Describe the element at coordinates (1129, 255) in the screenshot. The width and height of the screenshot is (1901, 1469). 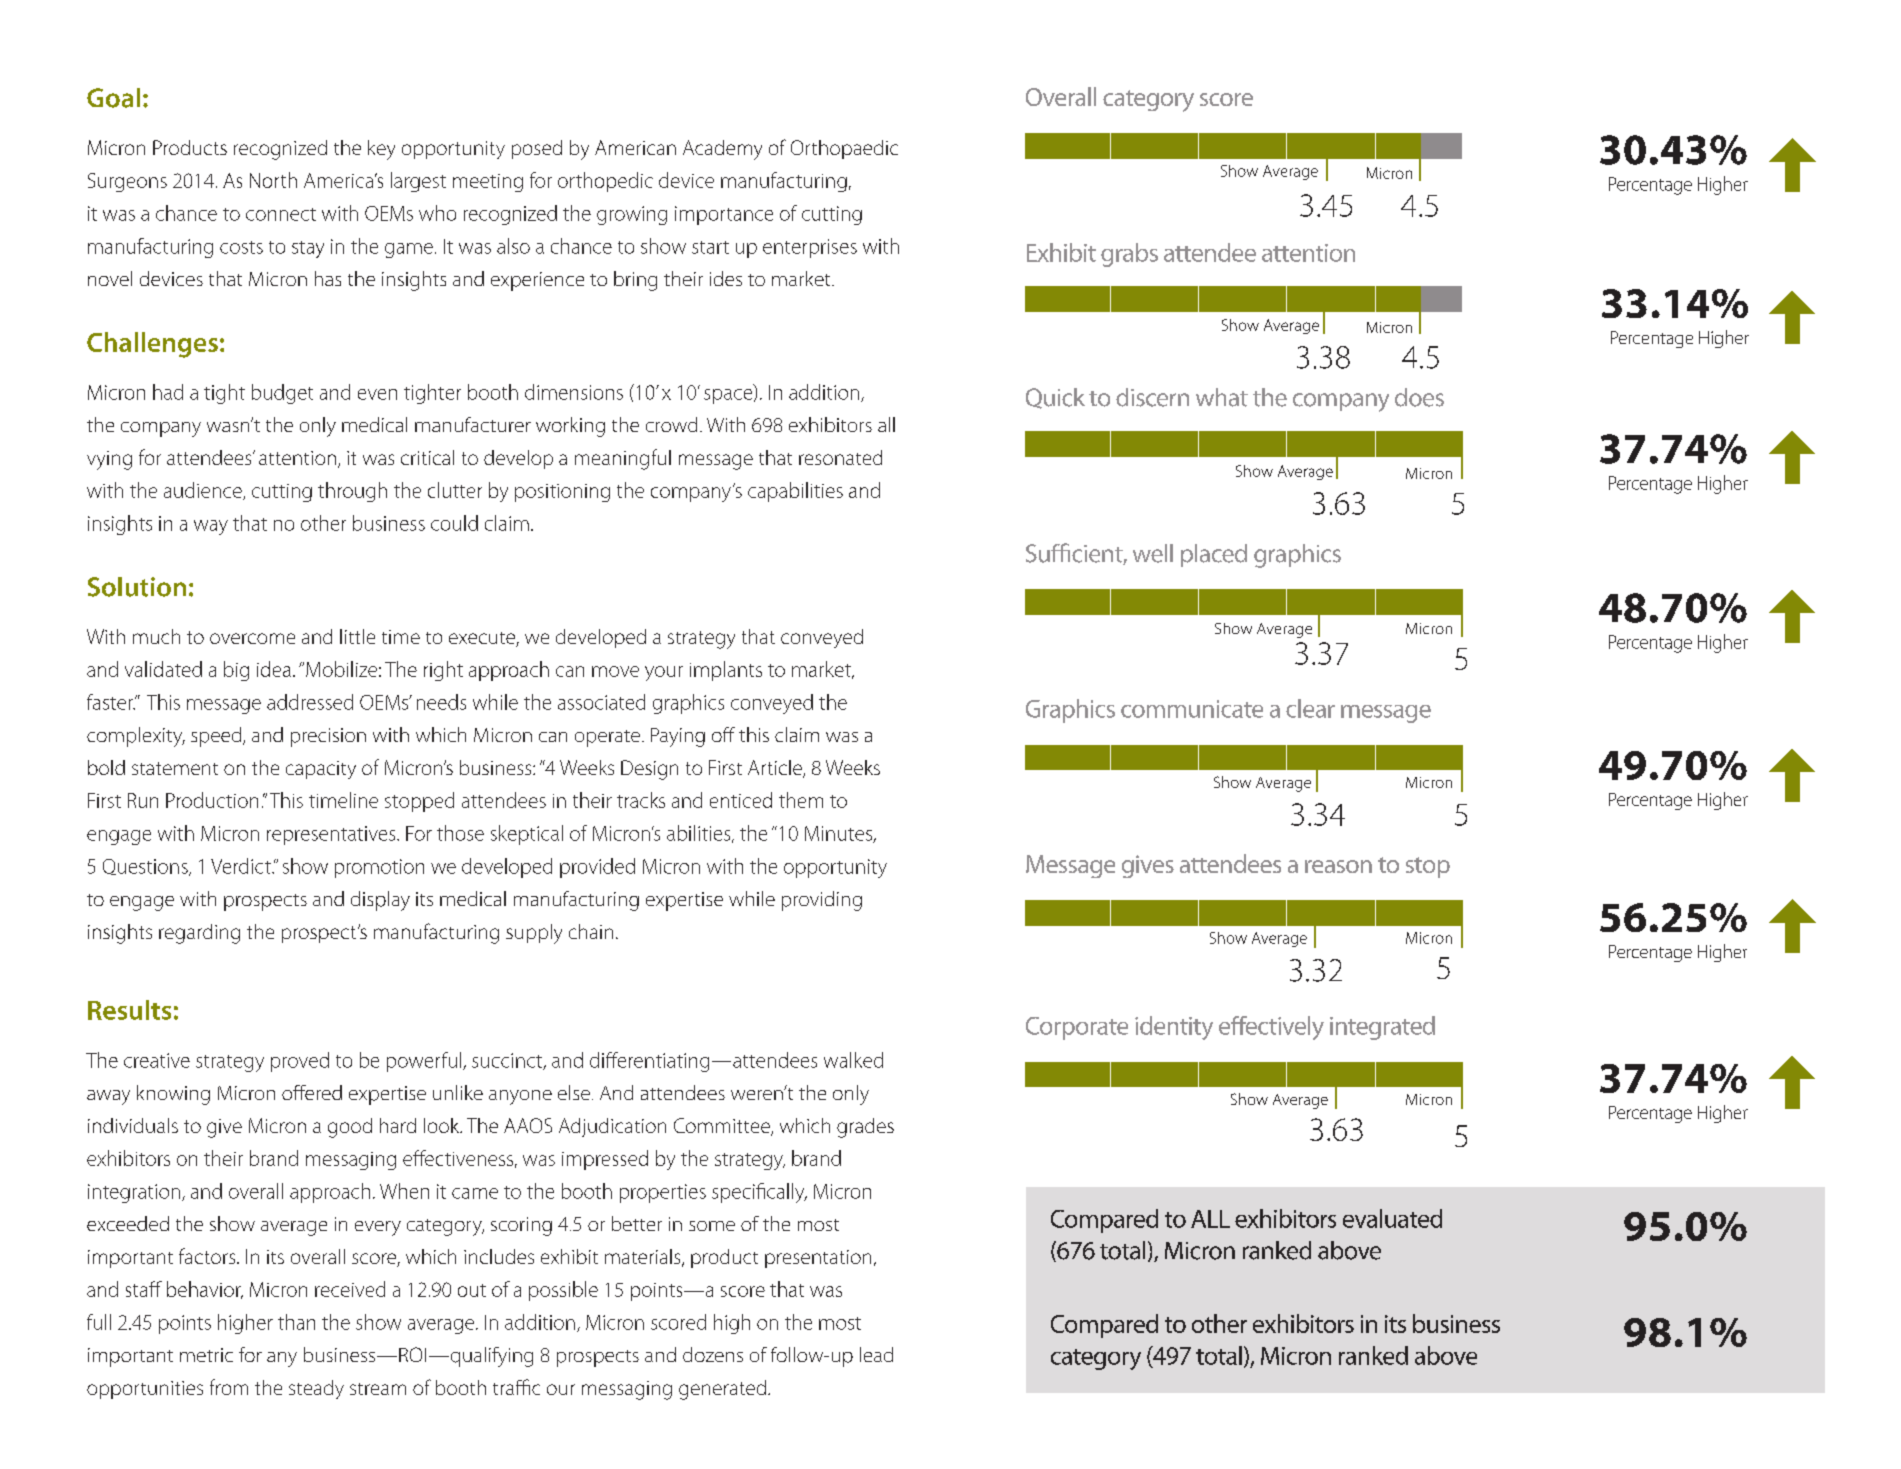
I see `grabs` at that location.
